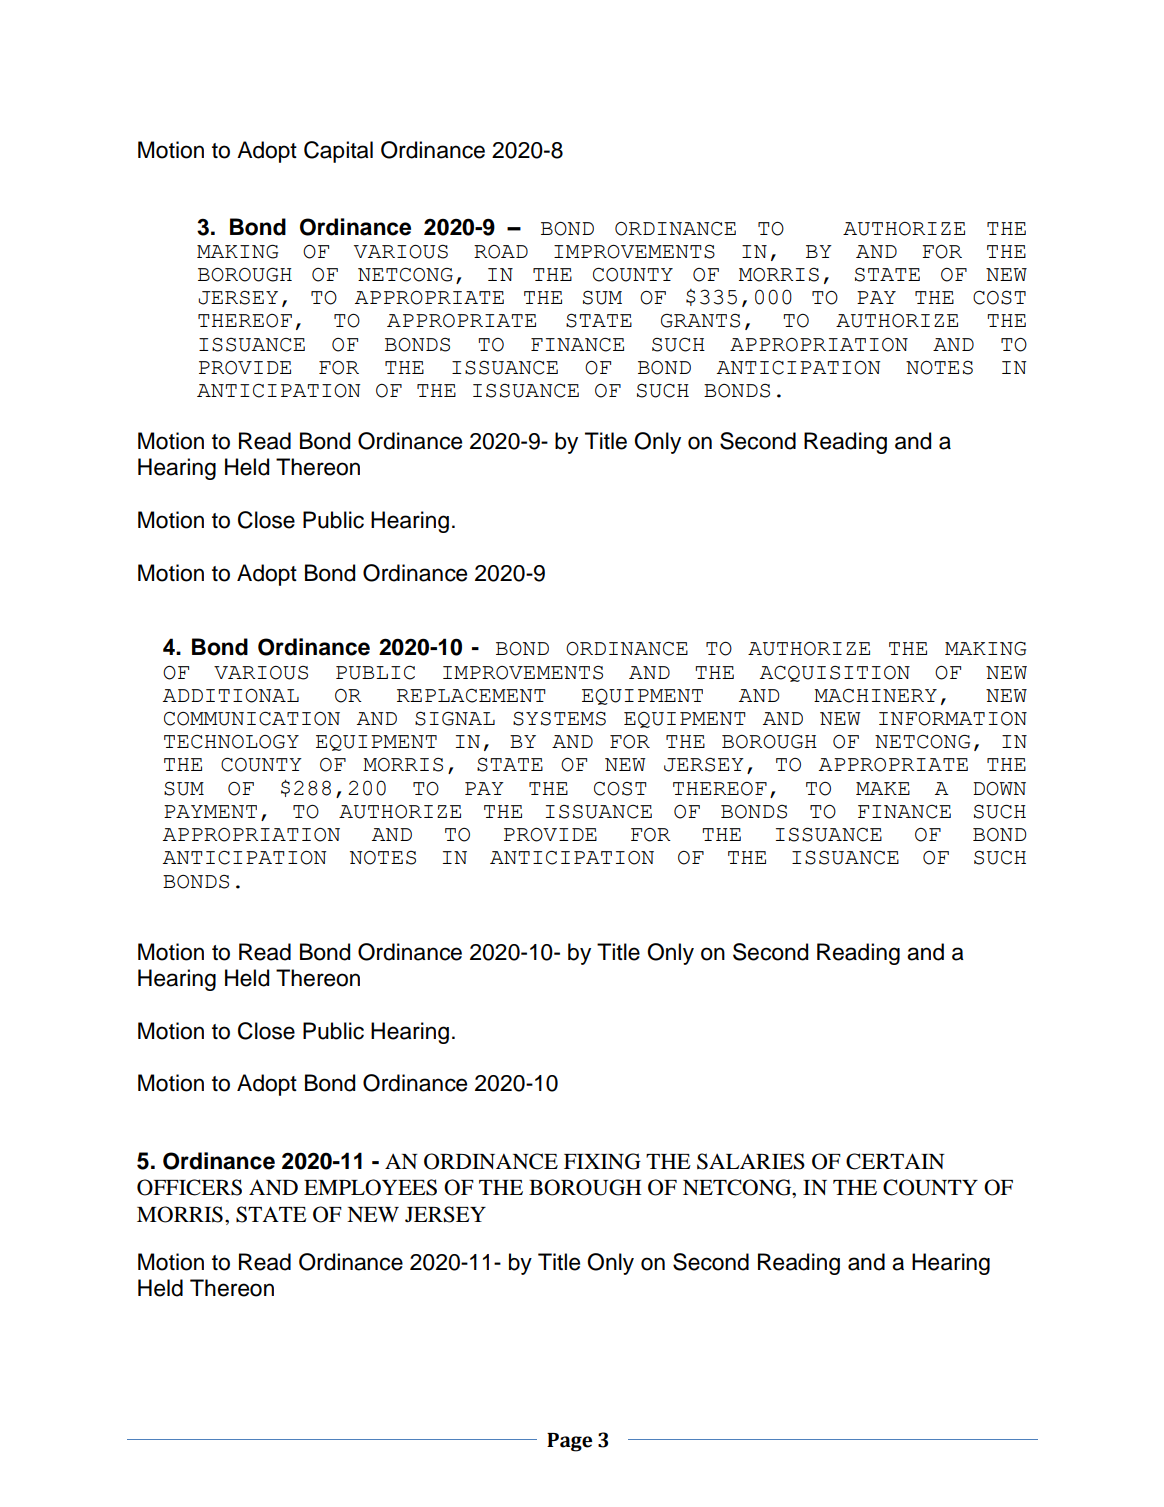 The width and height of the image is (1164, 1507). What do you see at coordinates (700, 321) in the image?
I see `GRANTS` at bounding box center [700, 321].
